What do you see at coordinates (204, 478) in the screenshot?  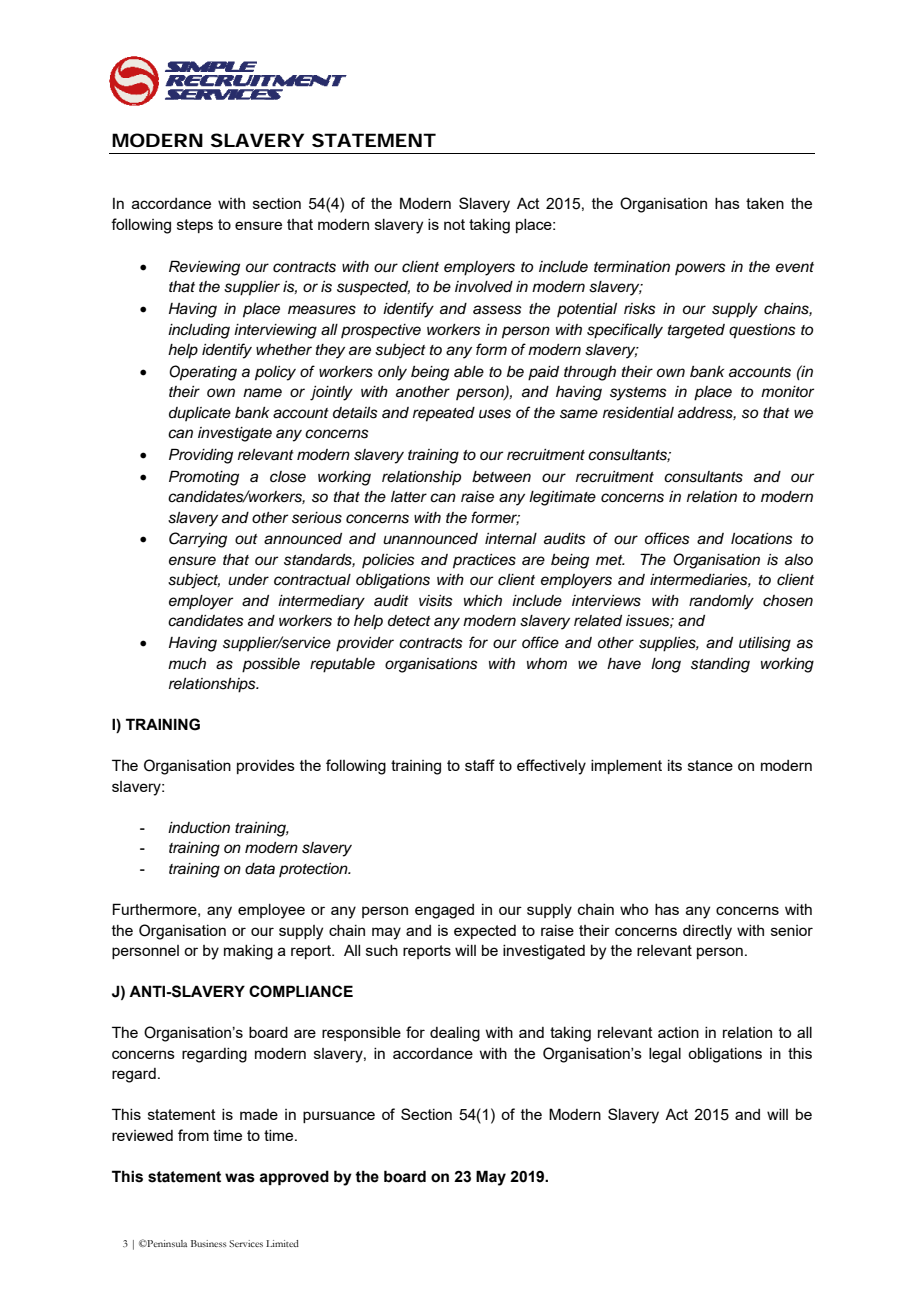 I see `Promoting` at bounding box center [204, 478].
